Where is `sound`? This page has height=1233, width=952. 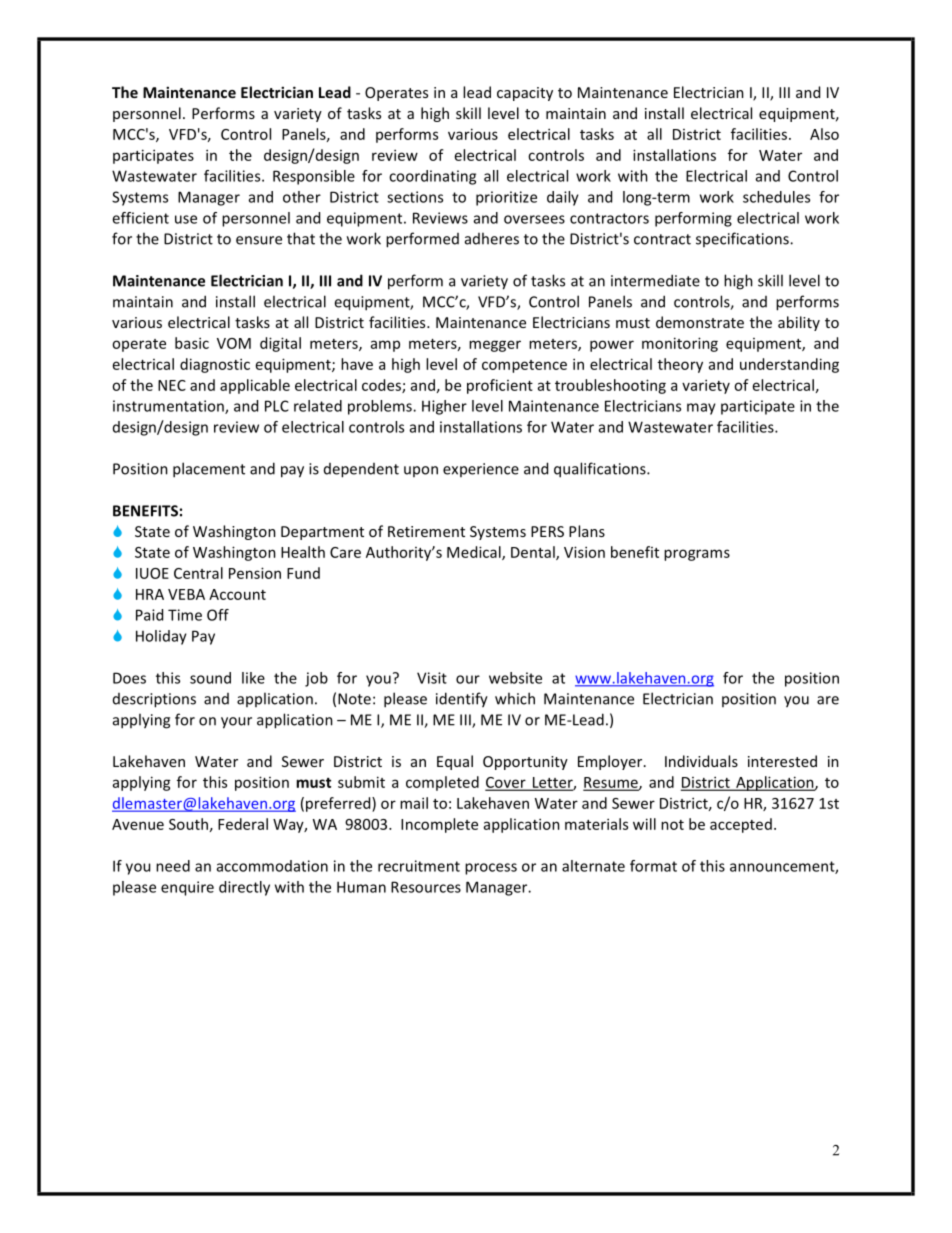
sound is located at coordinates (210, 678).
